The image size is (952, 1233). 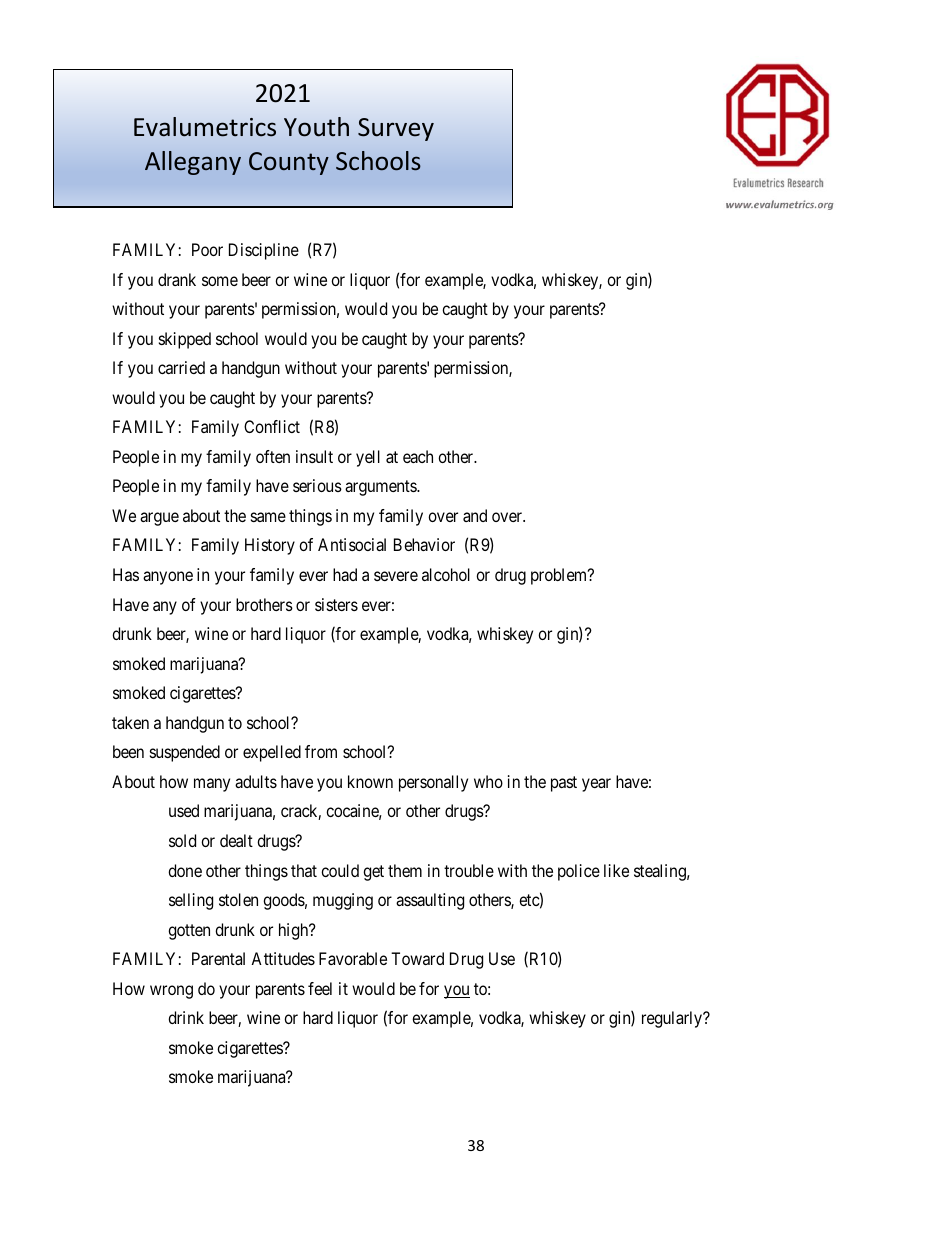 I want to click on Behavior, so click(x=424, y=544).
